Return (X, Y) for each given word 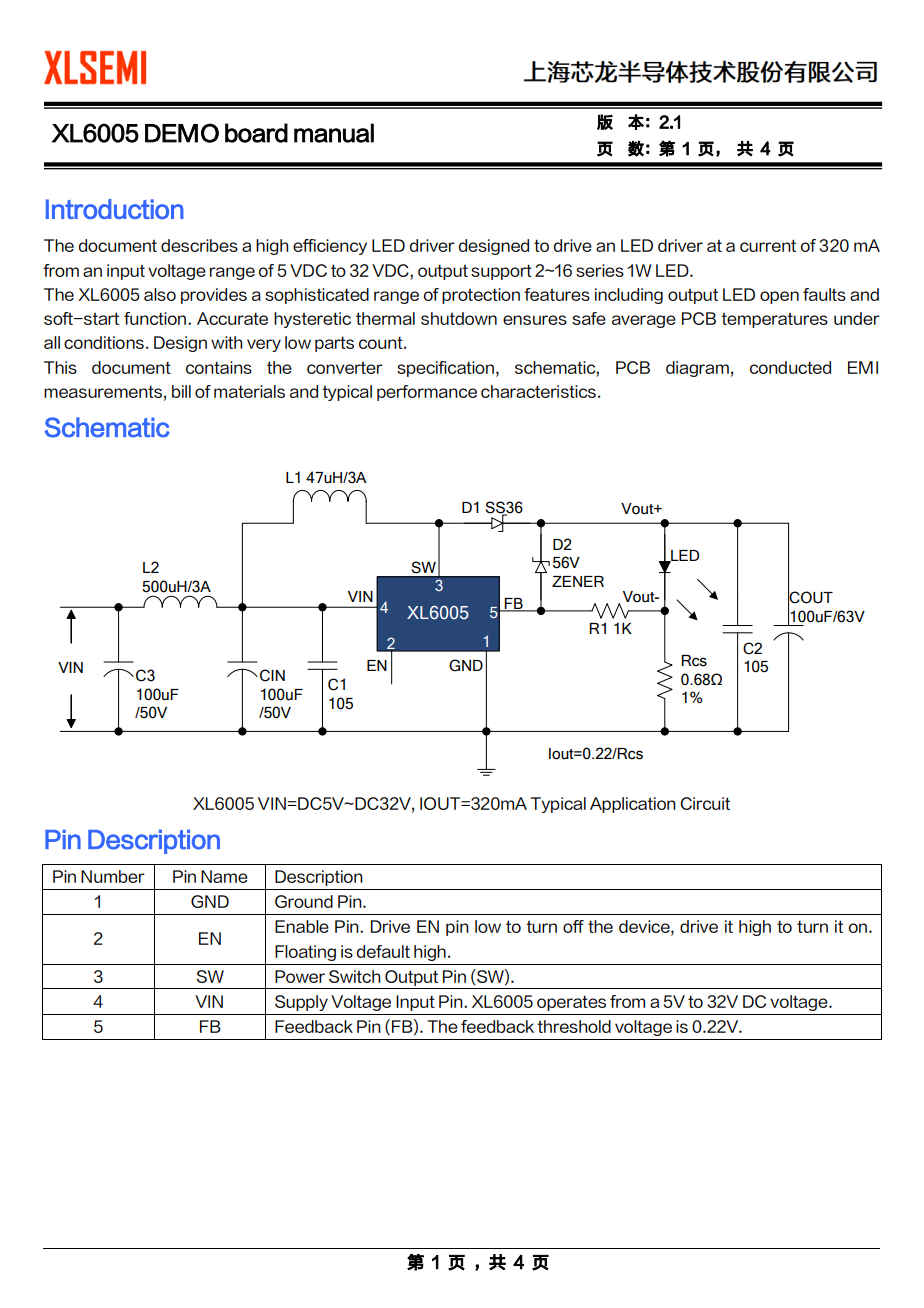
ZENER (578, 581)
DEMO (182, 133)
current (768, 245)
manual (334, 133)
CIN (272, 675)
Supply (301, 1003)
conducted (790, 367)
